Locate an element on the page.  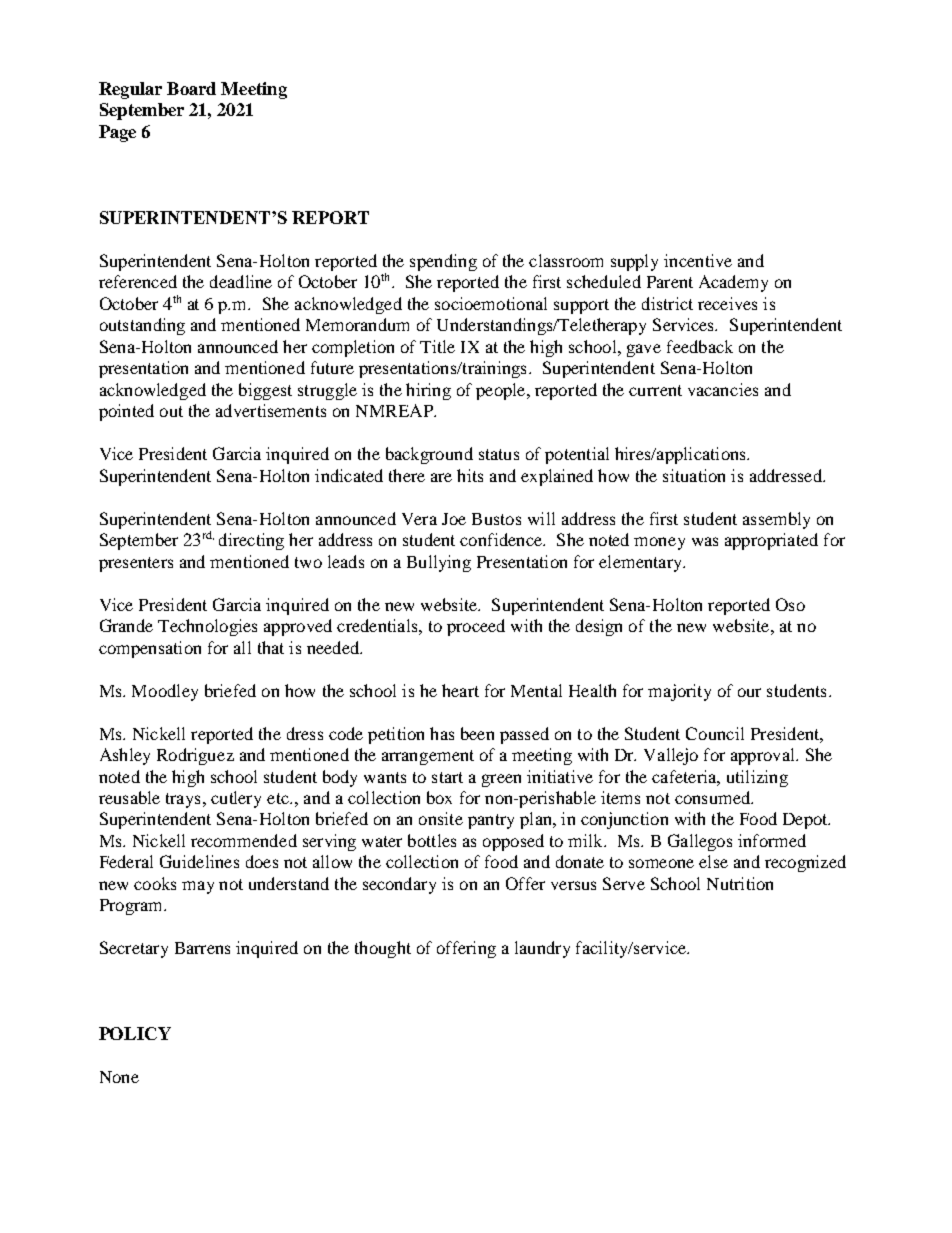
background is located at coordinates (429, 455).
